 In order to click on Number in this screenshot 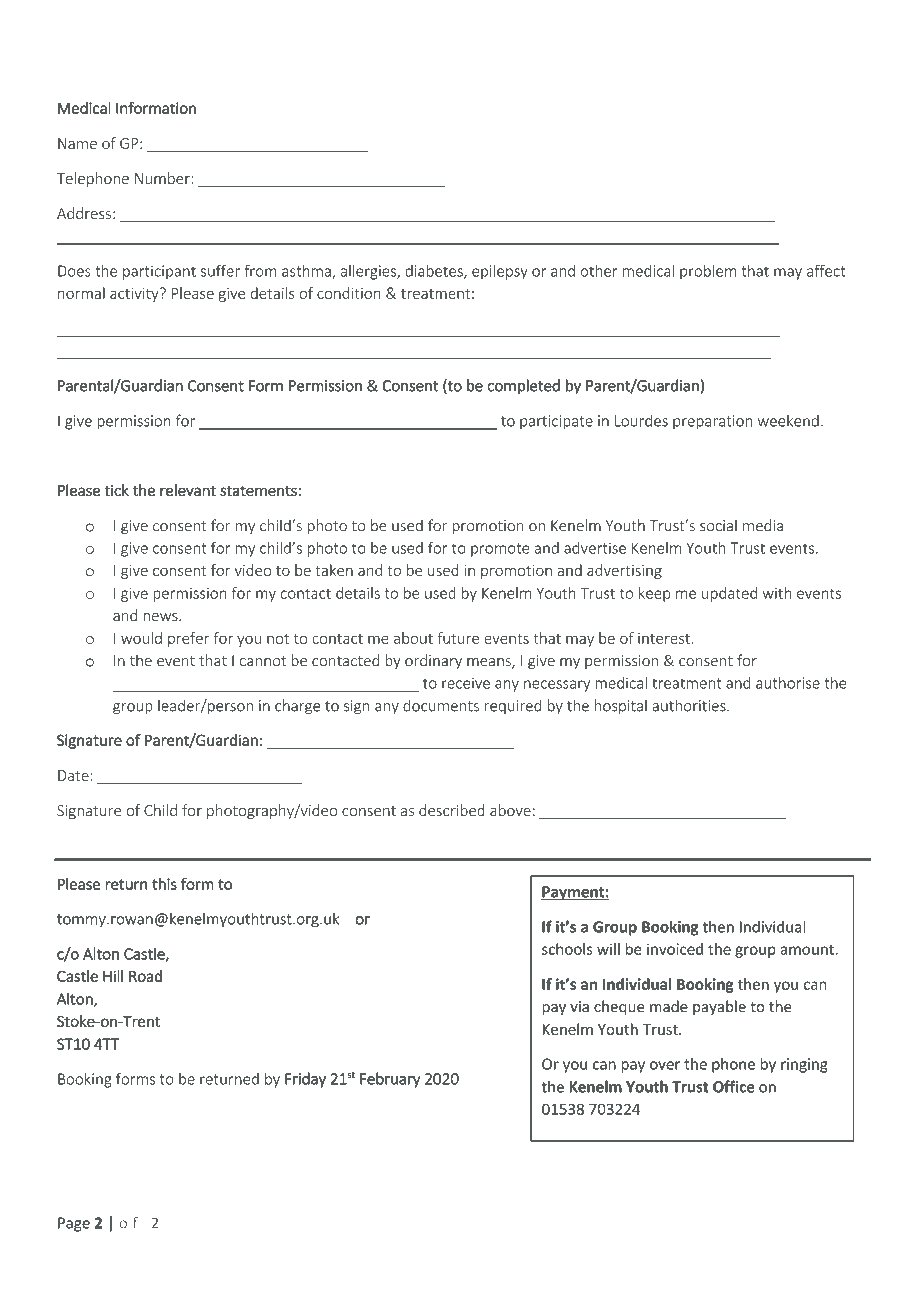, I will do `click(163, 178)`.
